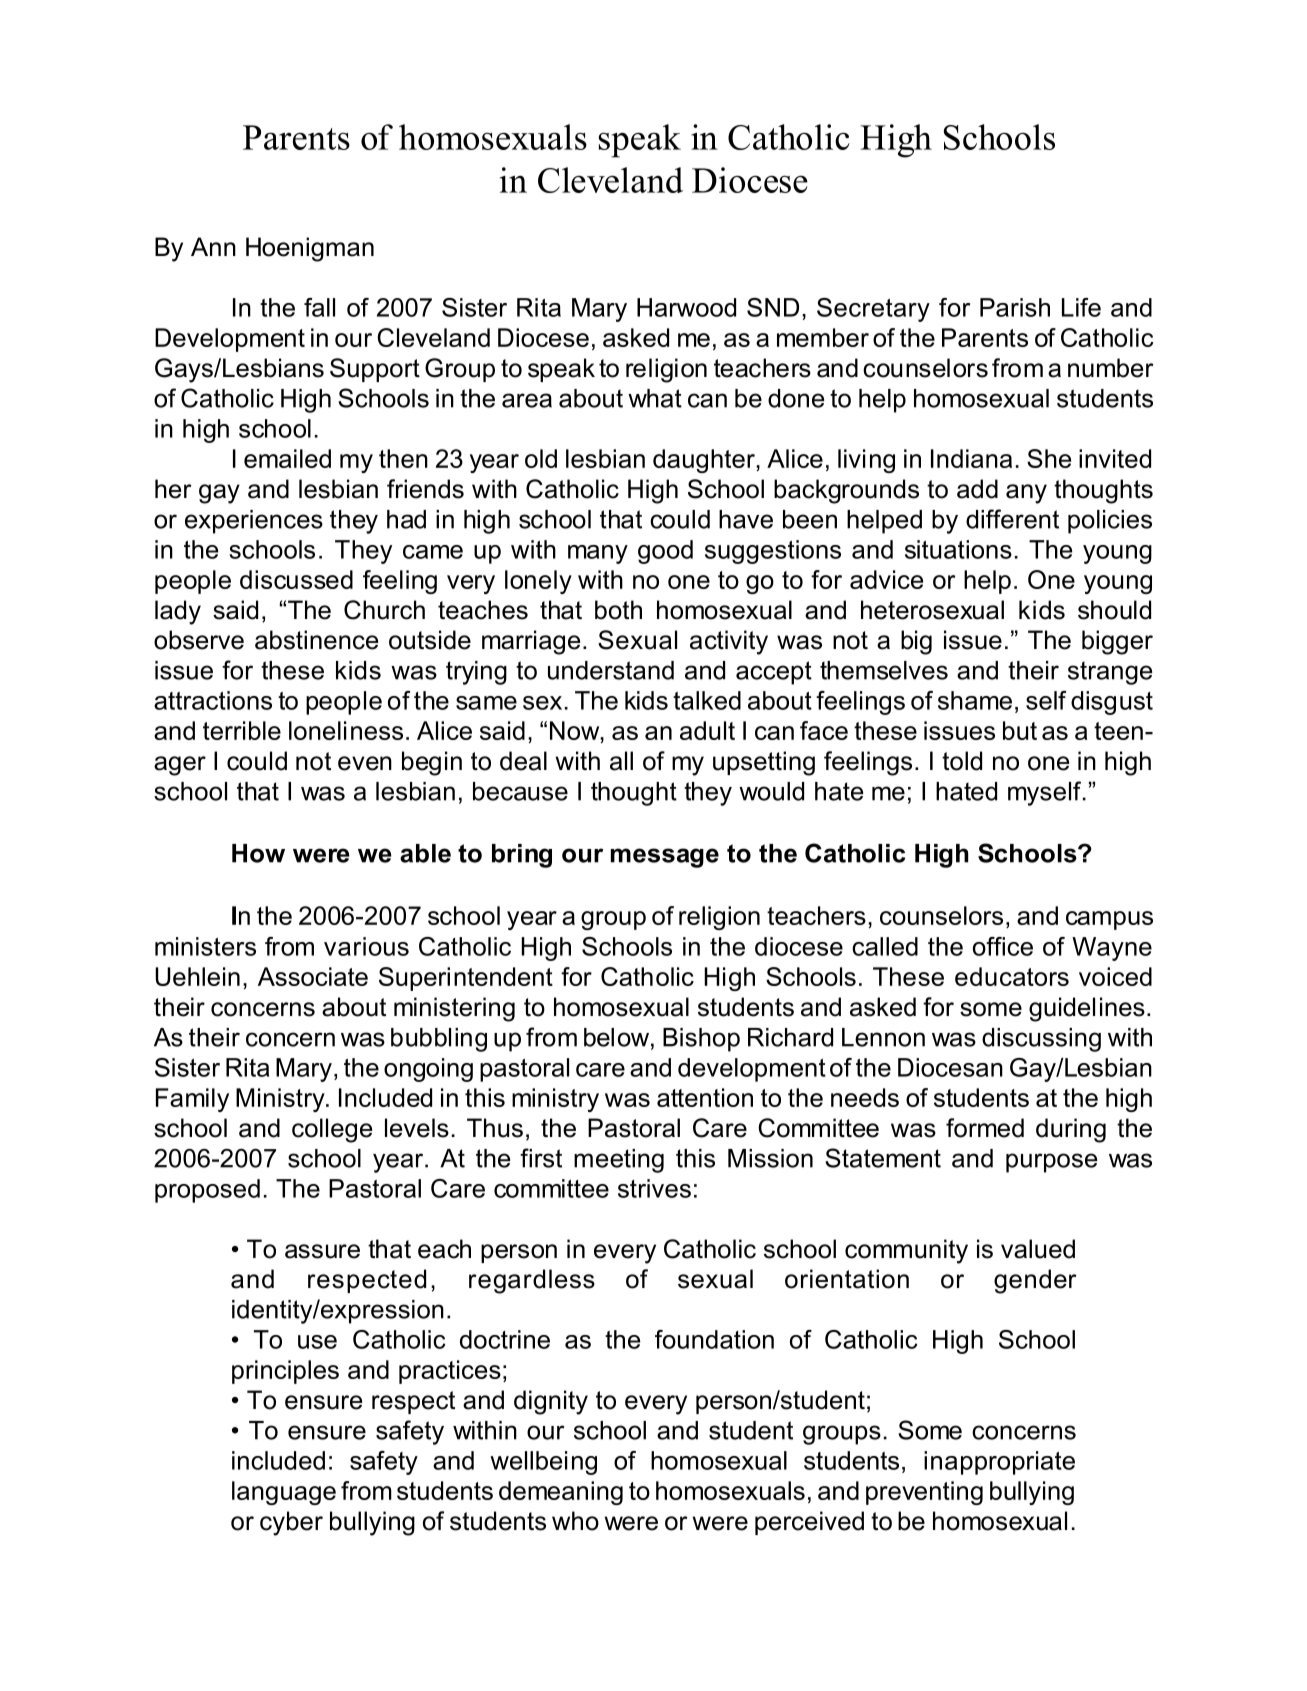 The width and height of the page is (1307, 1691). What do you see at coordinates (686, 307) in the page?
I see `Harwood` at bounding box center [686, 307].
